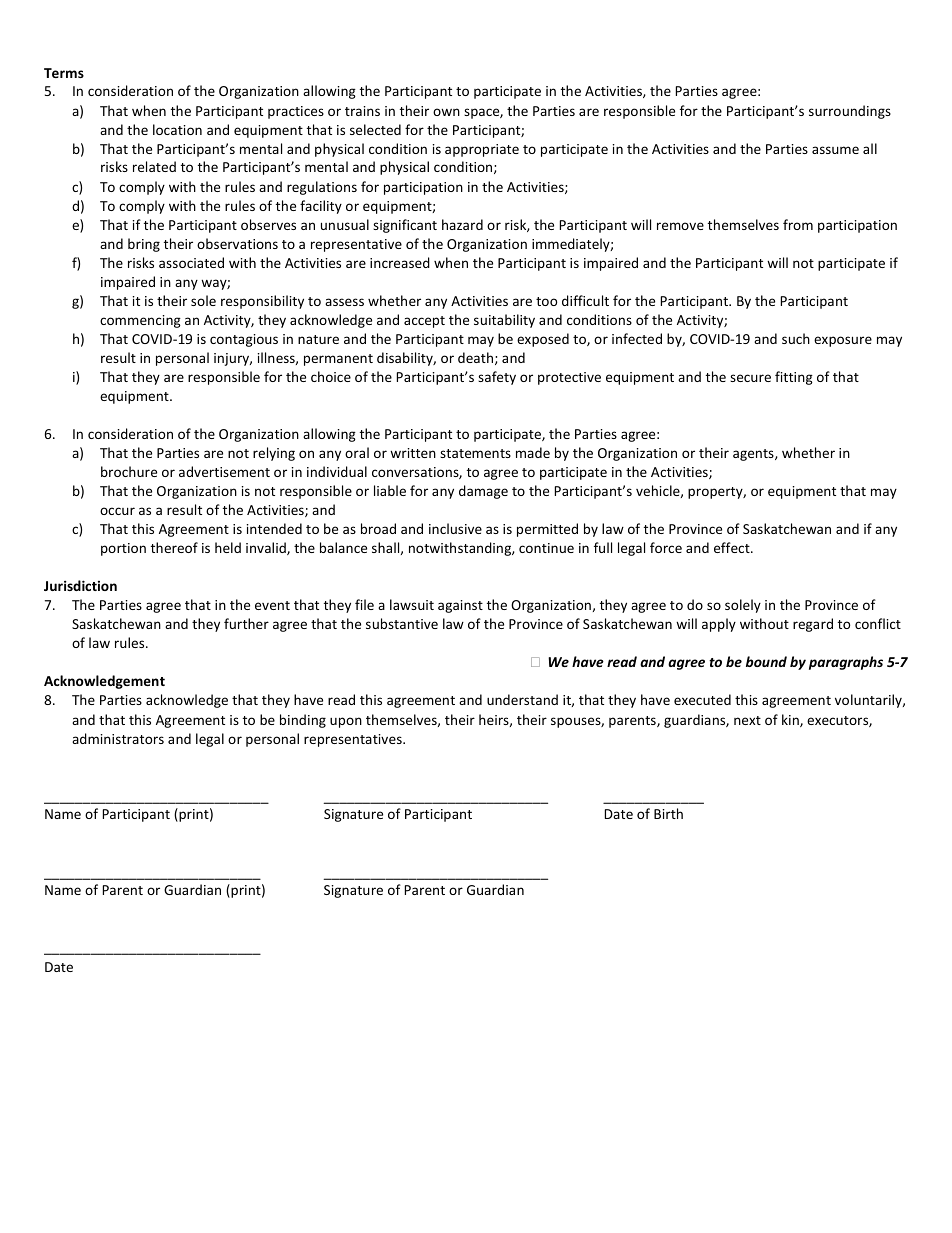 Image resolution: width=952 pixels, height=1233 pixels. What do you see at coordinates (191, 262) in the screenshot?
I see `associated` at bounding box center [191, 262].
